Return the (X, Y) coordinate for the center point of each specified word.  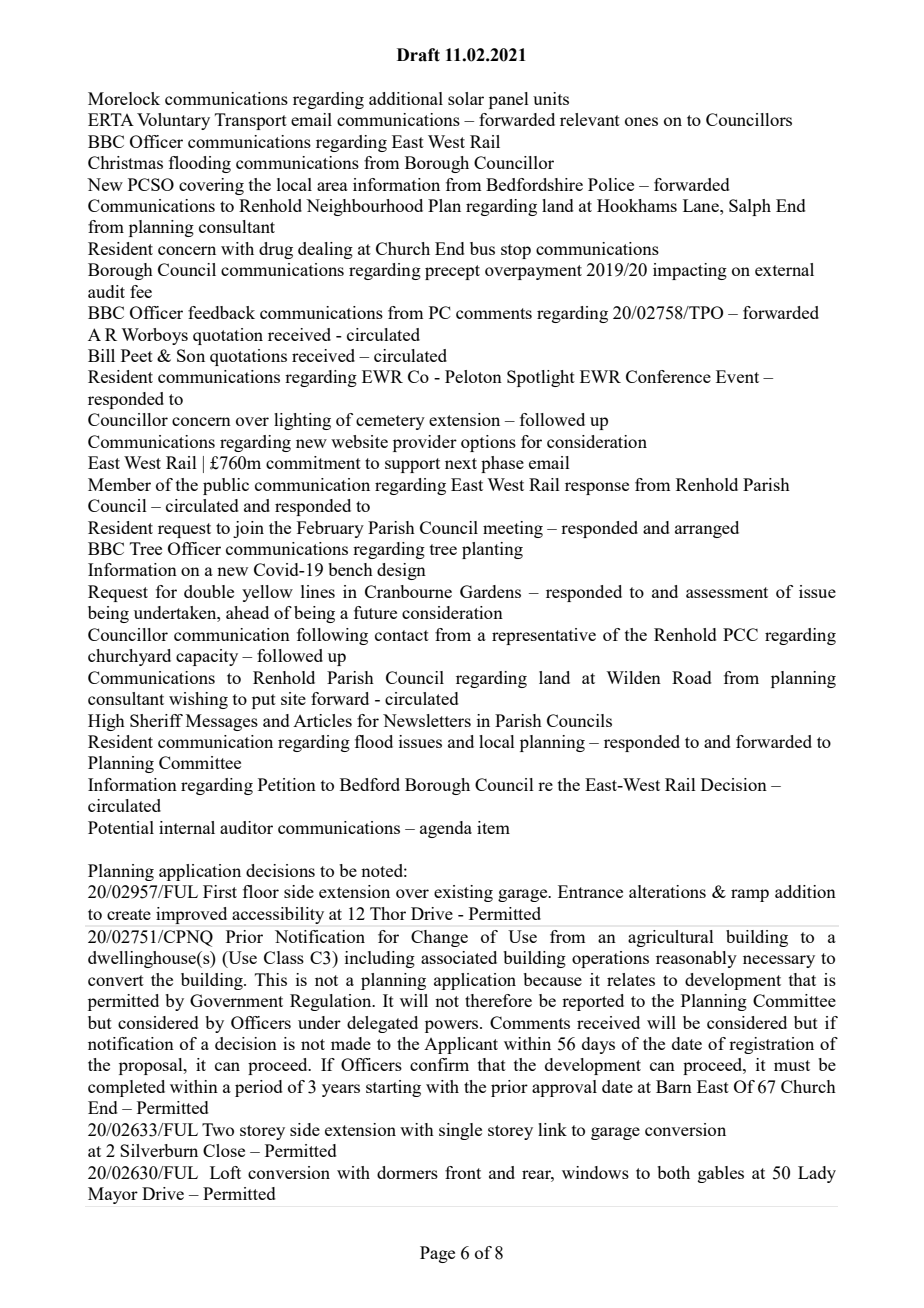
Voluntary (173, 121)
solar (466, 98)
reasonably (696, 959)
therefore (498, 1000)
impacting (690, 271)
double (209, 591)
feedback (221, 312)
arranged (707, 529)
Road (692, 677)
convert (116, 980)
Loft (225, 1172)
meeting (513, 529)
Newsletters (427, 720)
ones (641, 121)
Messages (222, 722)
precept (452, 272)
